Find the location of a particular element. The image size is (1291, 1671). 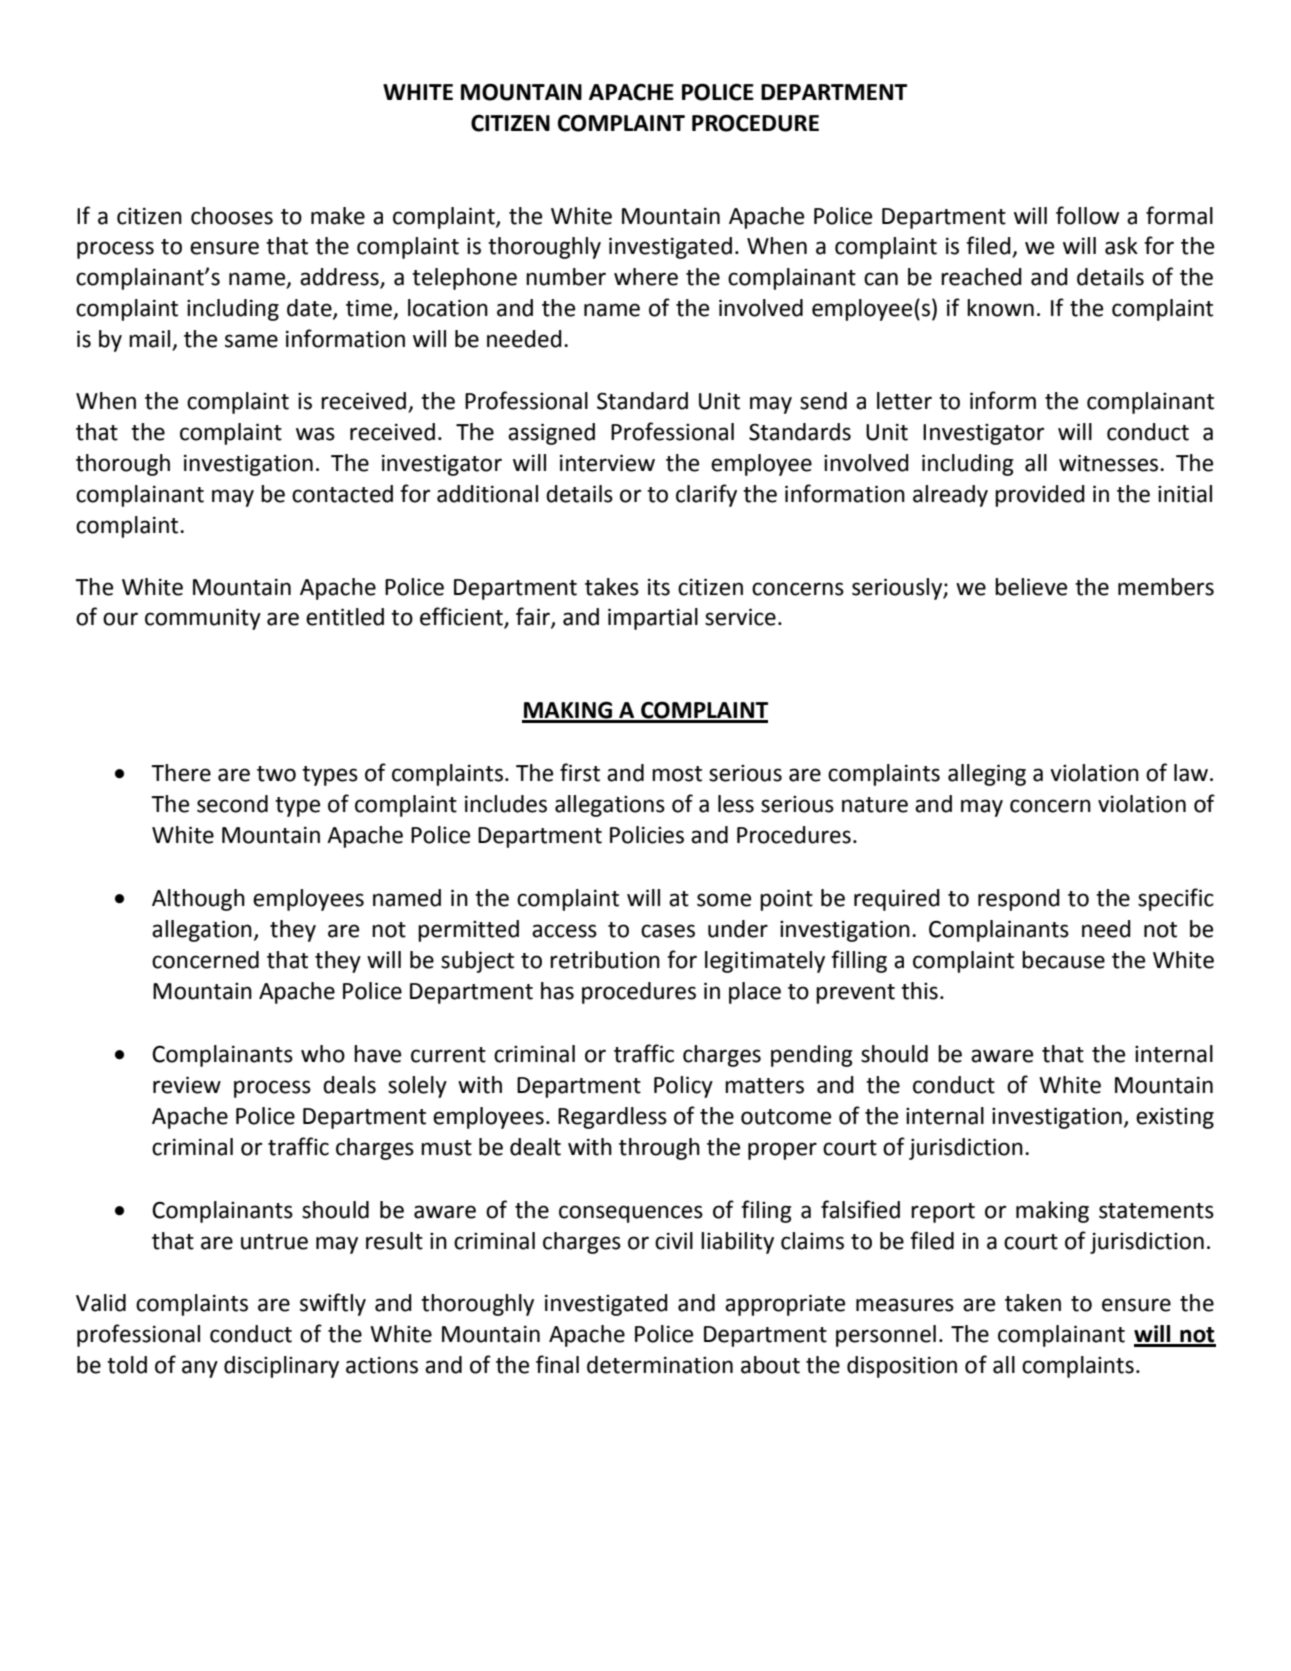

most is located at coordinates (677, 774).
